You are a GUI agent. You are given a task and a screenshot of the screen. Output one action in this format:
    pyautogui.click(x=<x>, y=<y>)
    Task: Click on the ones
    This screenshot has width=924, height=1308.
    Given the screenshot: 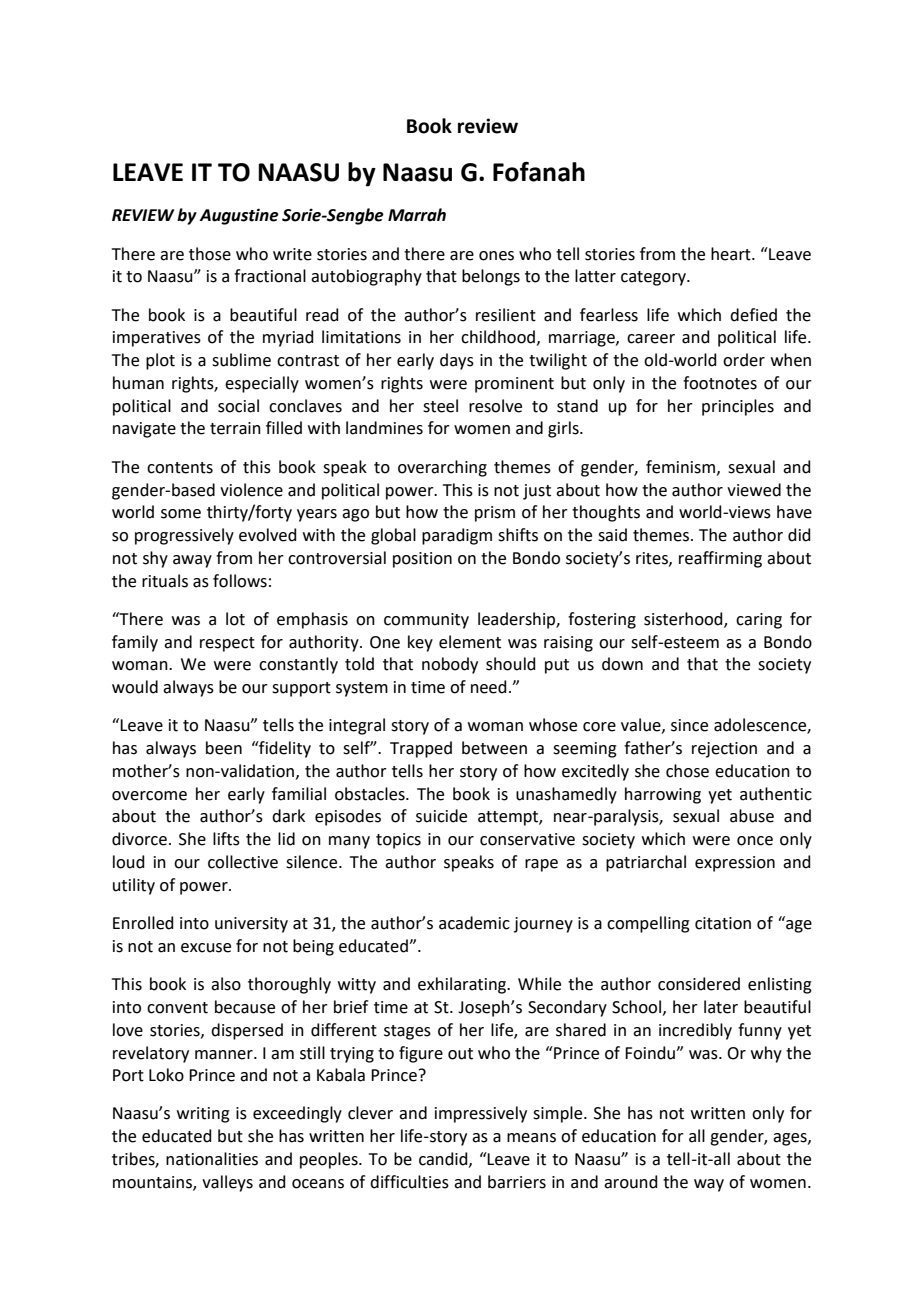 What is the action you would take?
    pyautogui.click(x=496, y=256)
